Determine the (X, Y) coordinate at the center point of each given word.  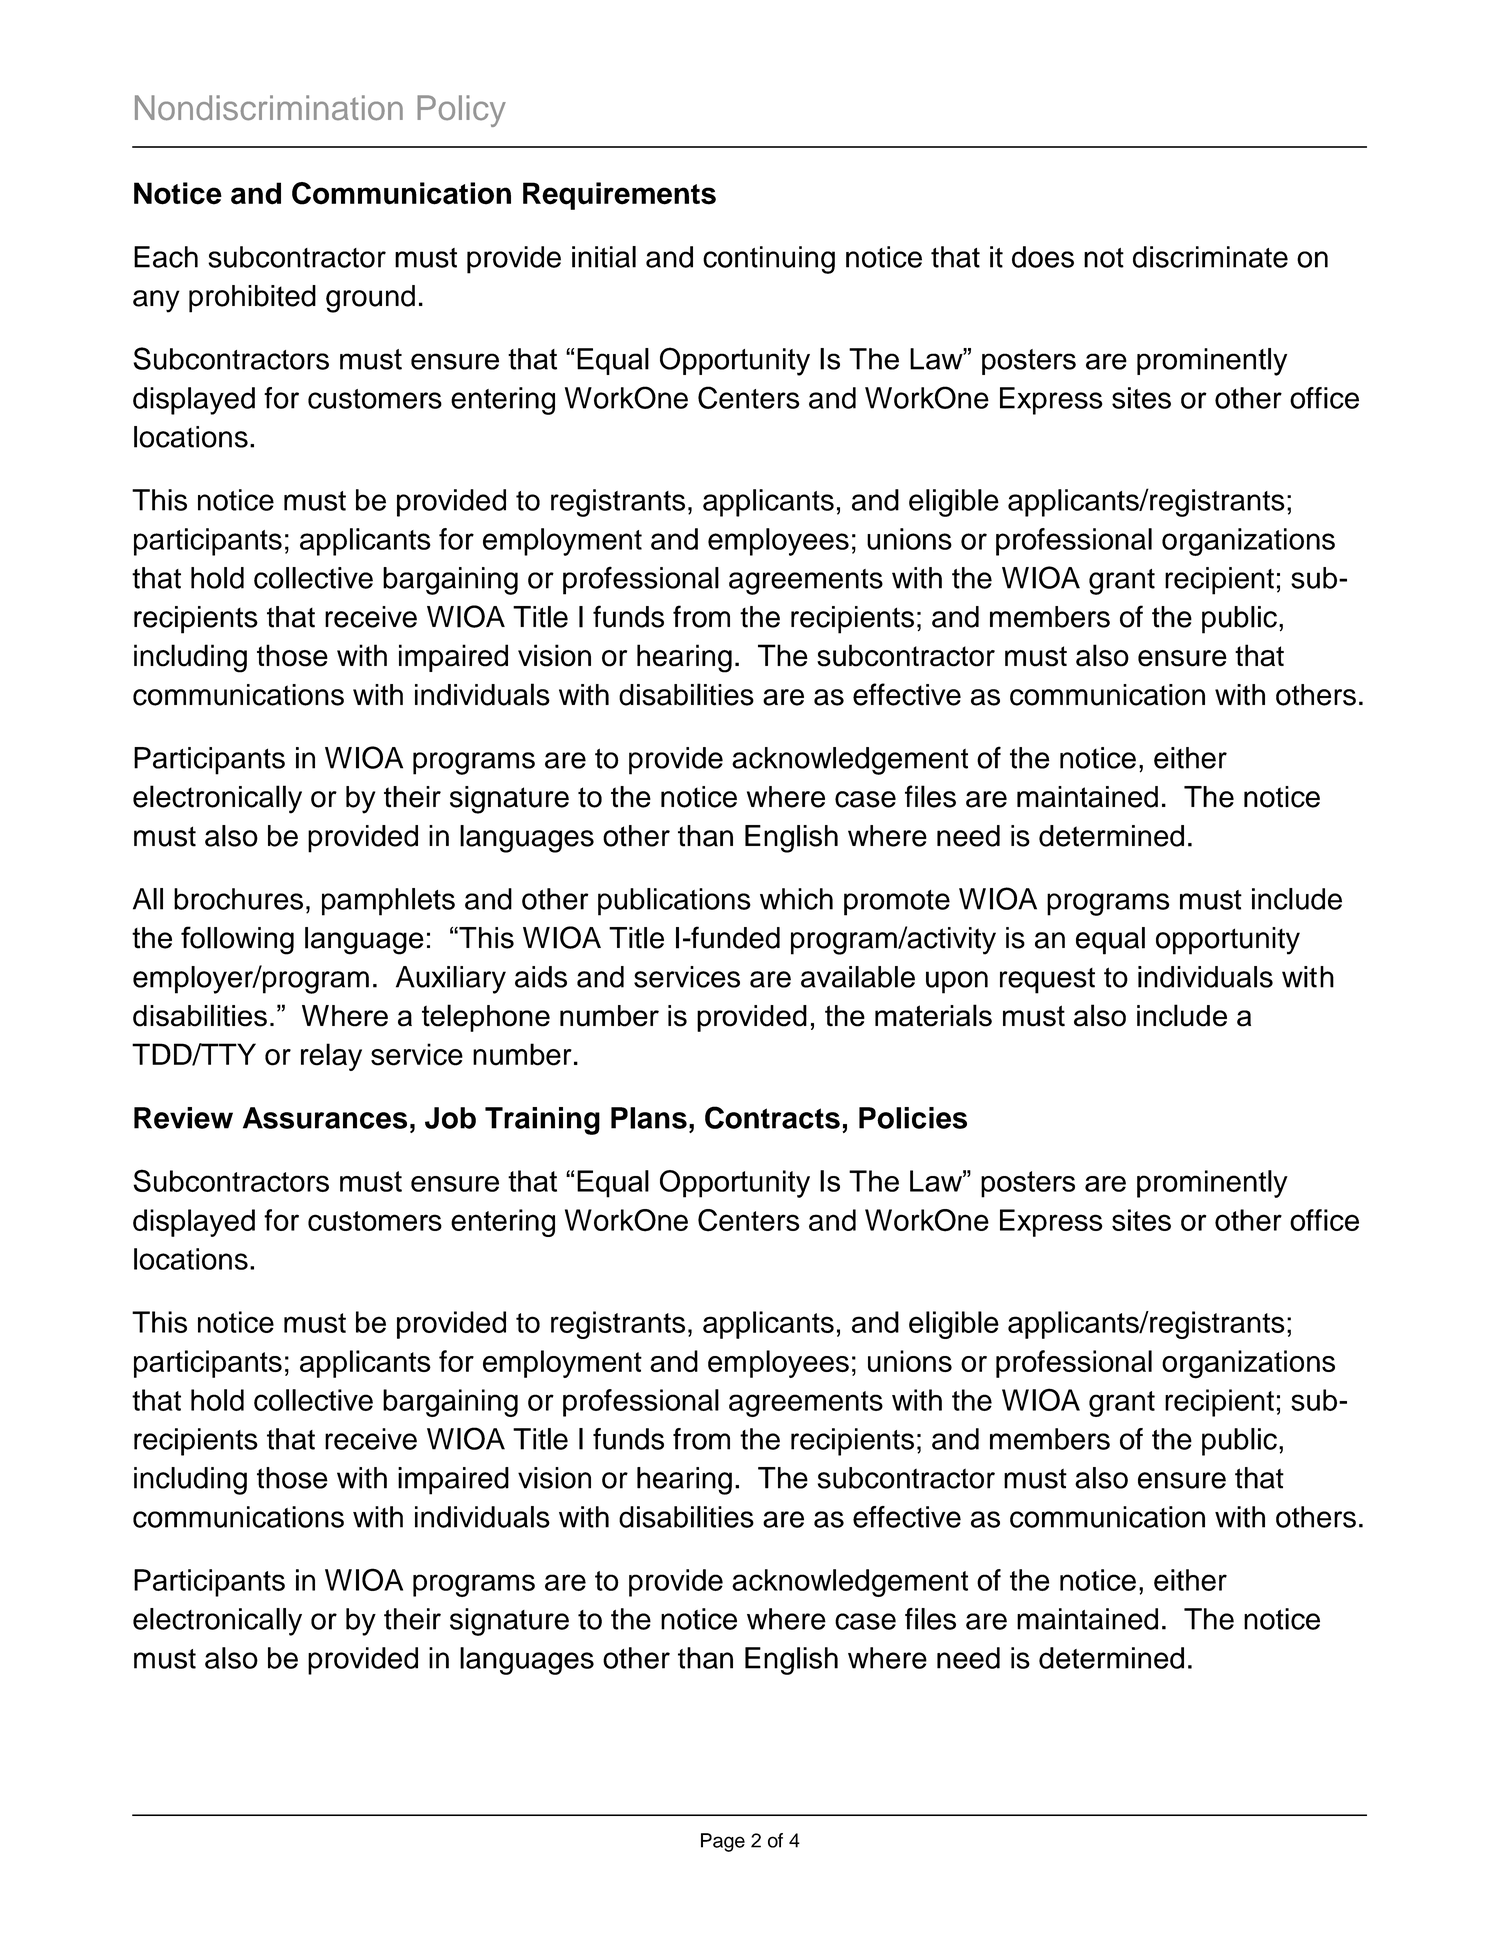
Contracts (772, 1117)
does (1043, 257)
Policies (913, 1118)
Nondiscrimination (269, 108)
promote (897, 903)
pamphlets (388, 902)
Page (723, 1842)
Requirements (619, 196)
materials (933, 1015)
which (796, 899)
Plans (649, 1118)
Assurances (325, 1118)
